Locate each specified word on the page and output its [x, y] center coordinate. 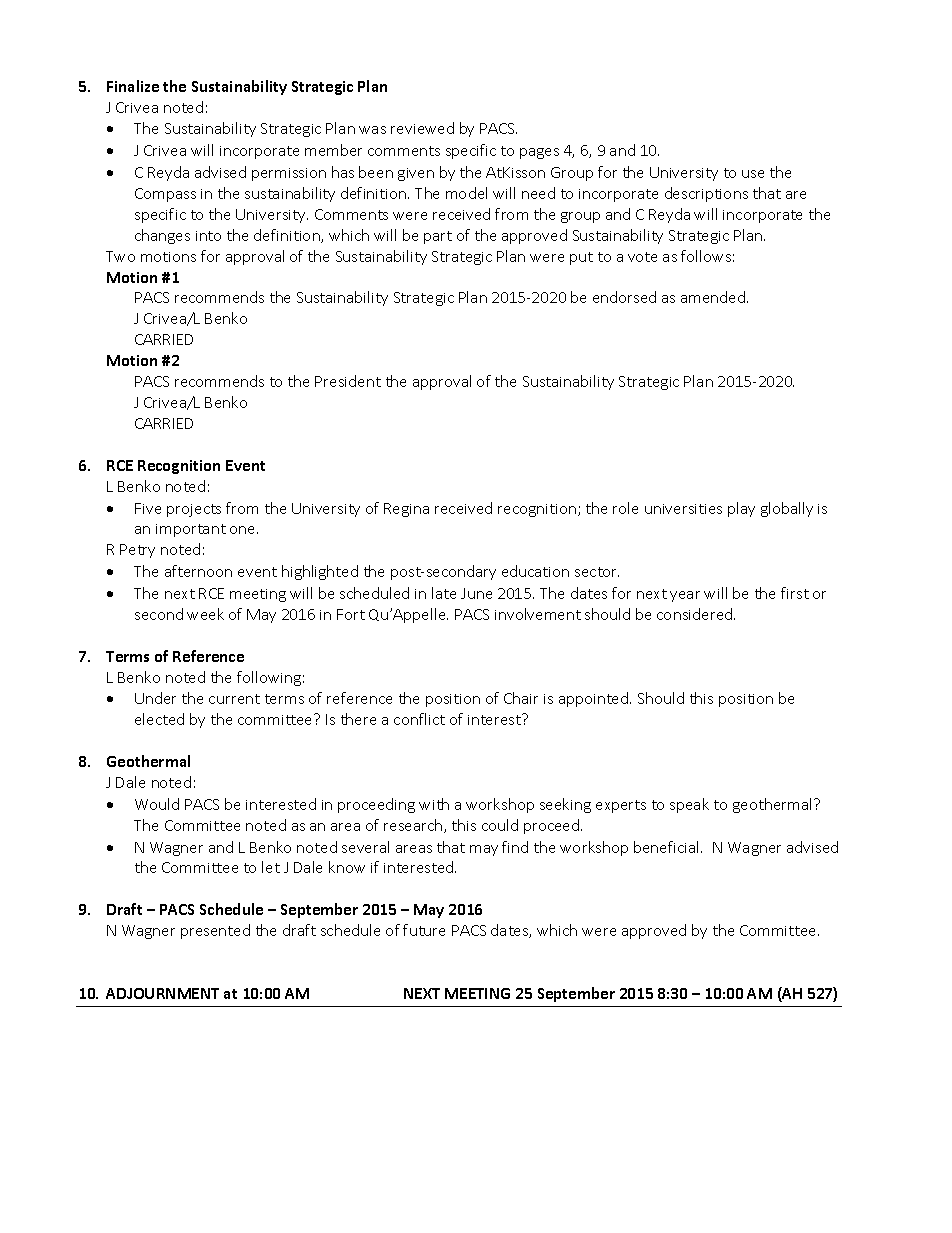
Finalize [133, 86]
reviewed [422, 128]
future [424, 930]
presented [215, 931]
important [191, 530]
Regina [406, 510]
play [741, 509]
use [753, 174]
